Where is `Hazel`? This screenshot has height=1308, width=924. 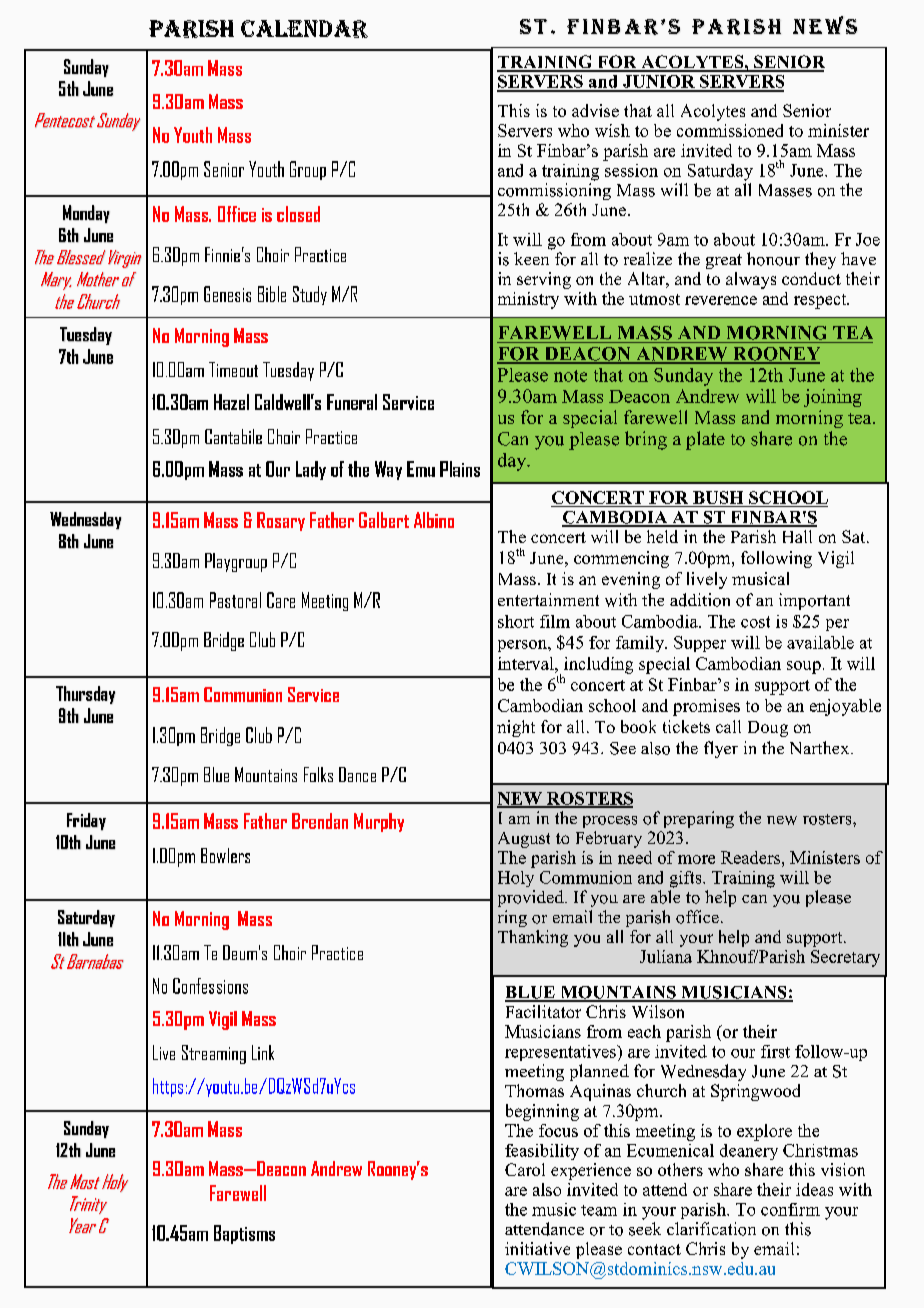
Hazel is located at coordinates (231, 402).
